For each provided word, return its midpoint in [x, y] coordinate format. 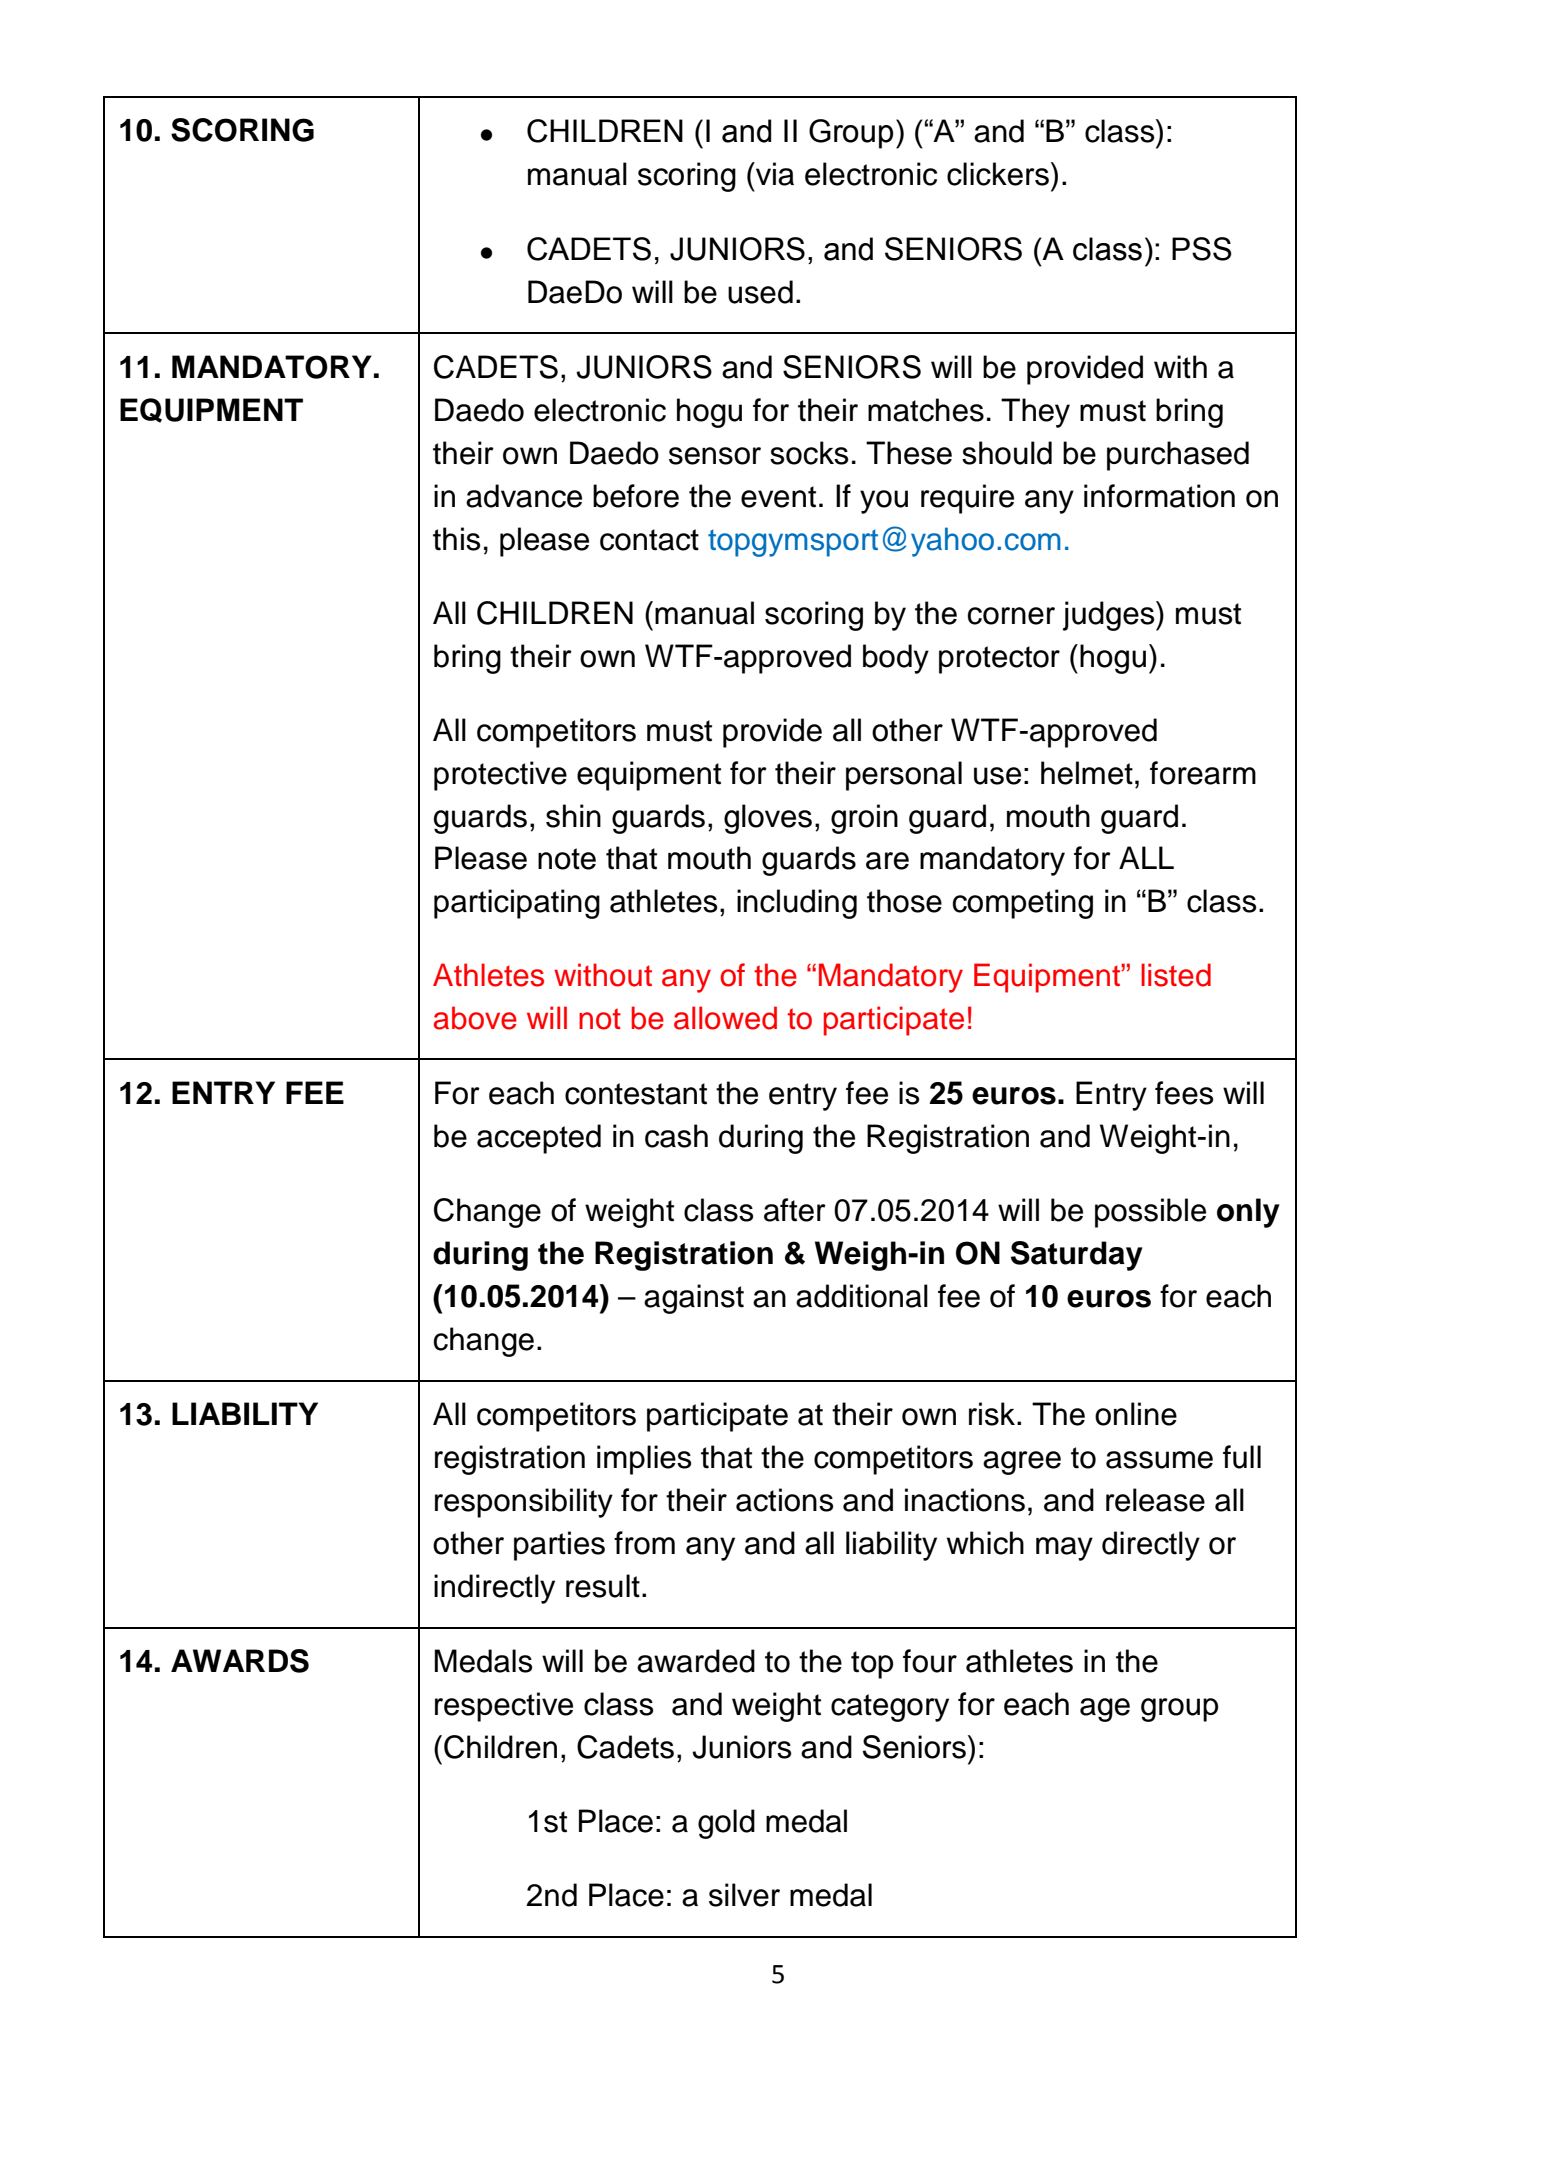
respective [504, 1707]
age [1105, 1710]
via [774, 174]
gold [726, 1824]
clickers [998, 174]
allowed [725, 1018]
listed [1176, 975]
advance [524, 496]
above [475, 1018]
